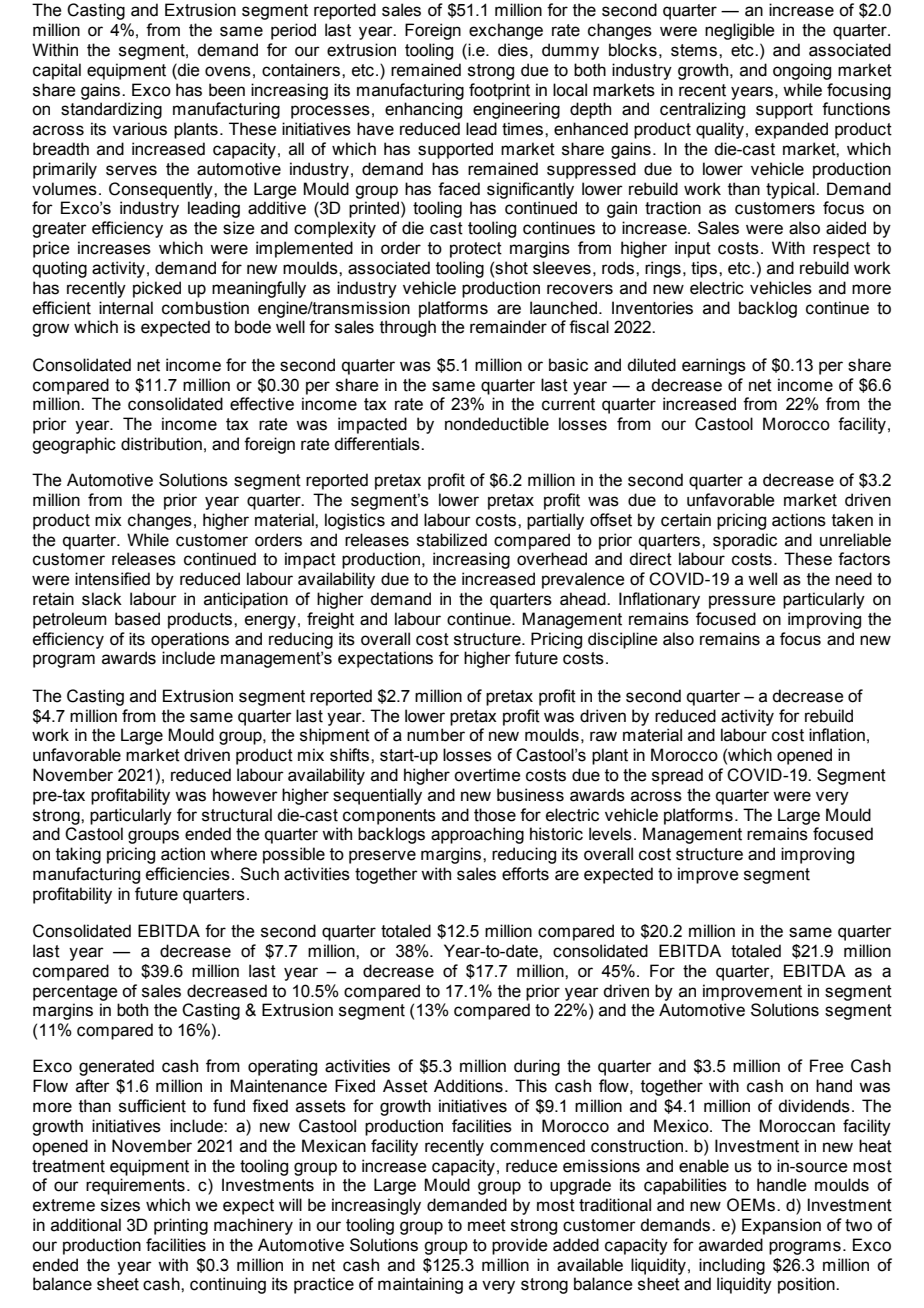  Describe the element at coordinates (111, 110) in the document. I see `standardizing` at that location.
